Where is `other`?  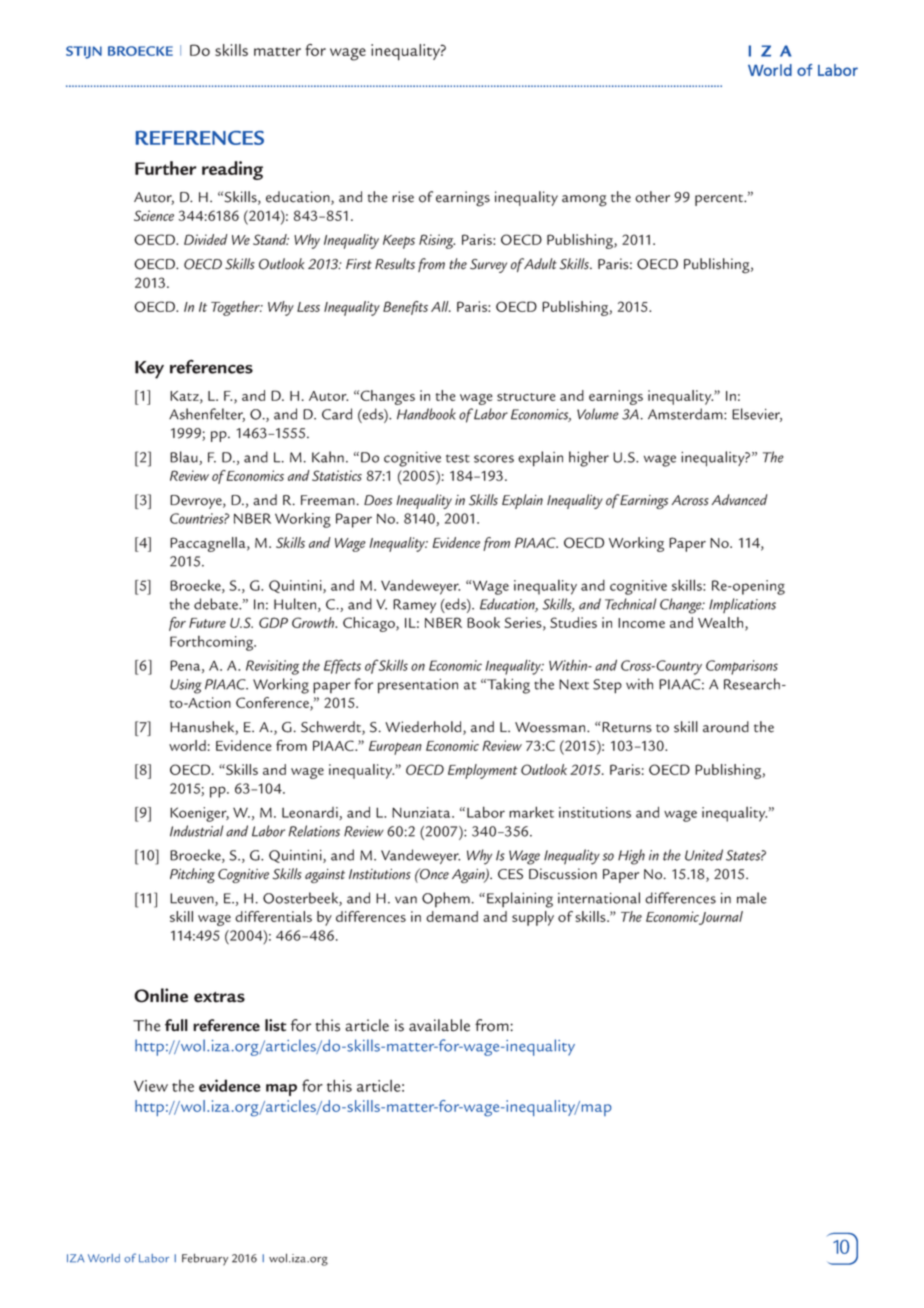
other is located at coordinates (652, 197).
